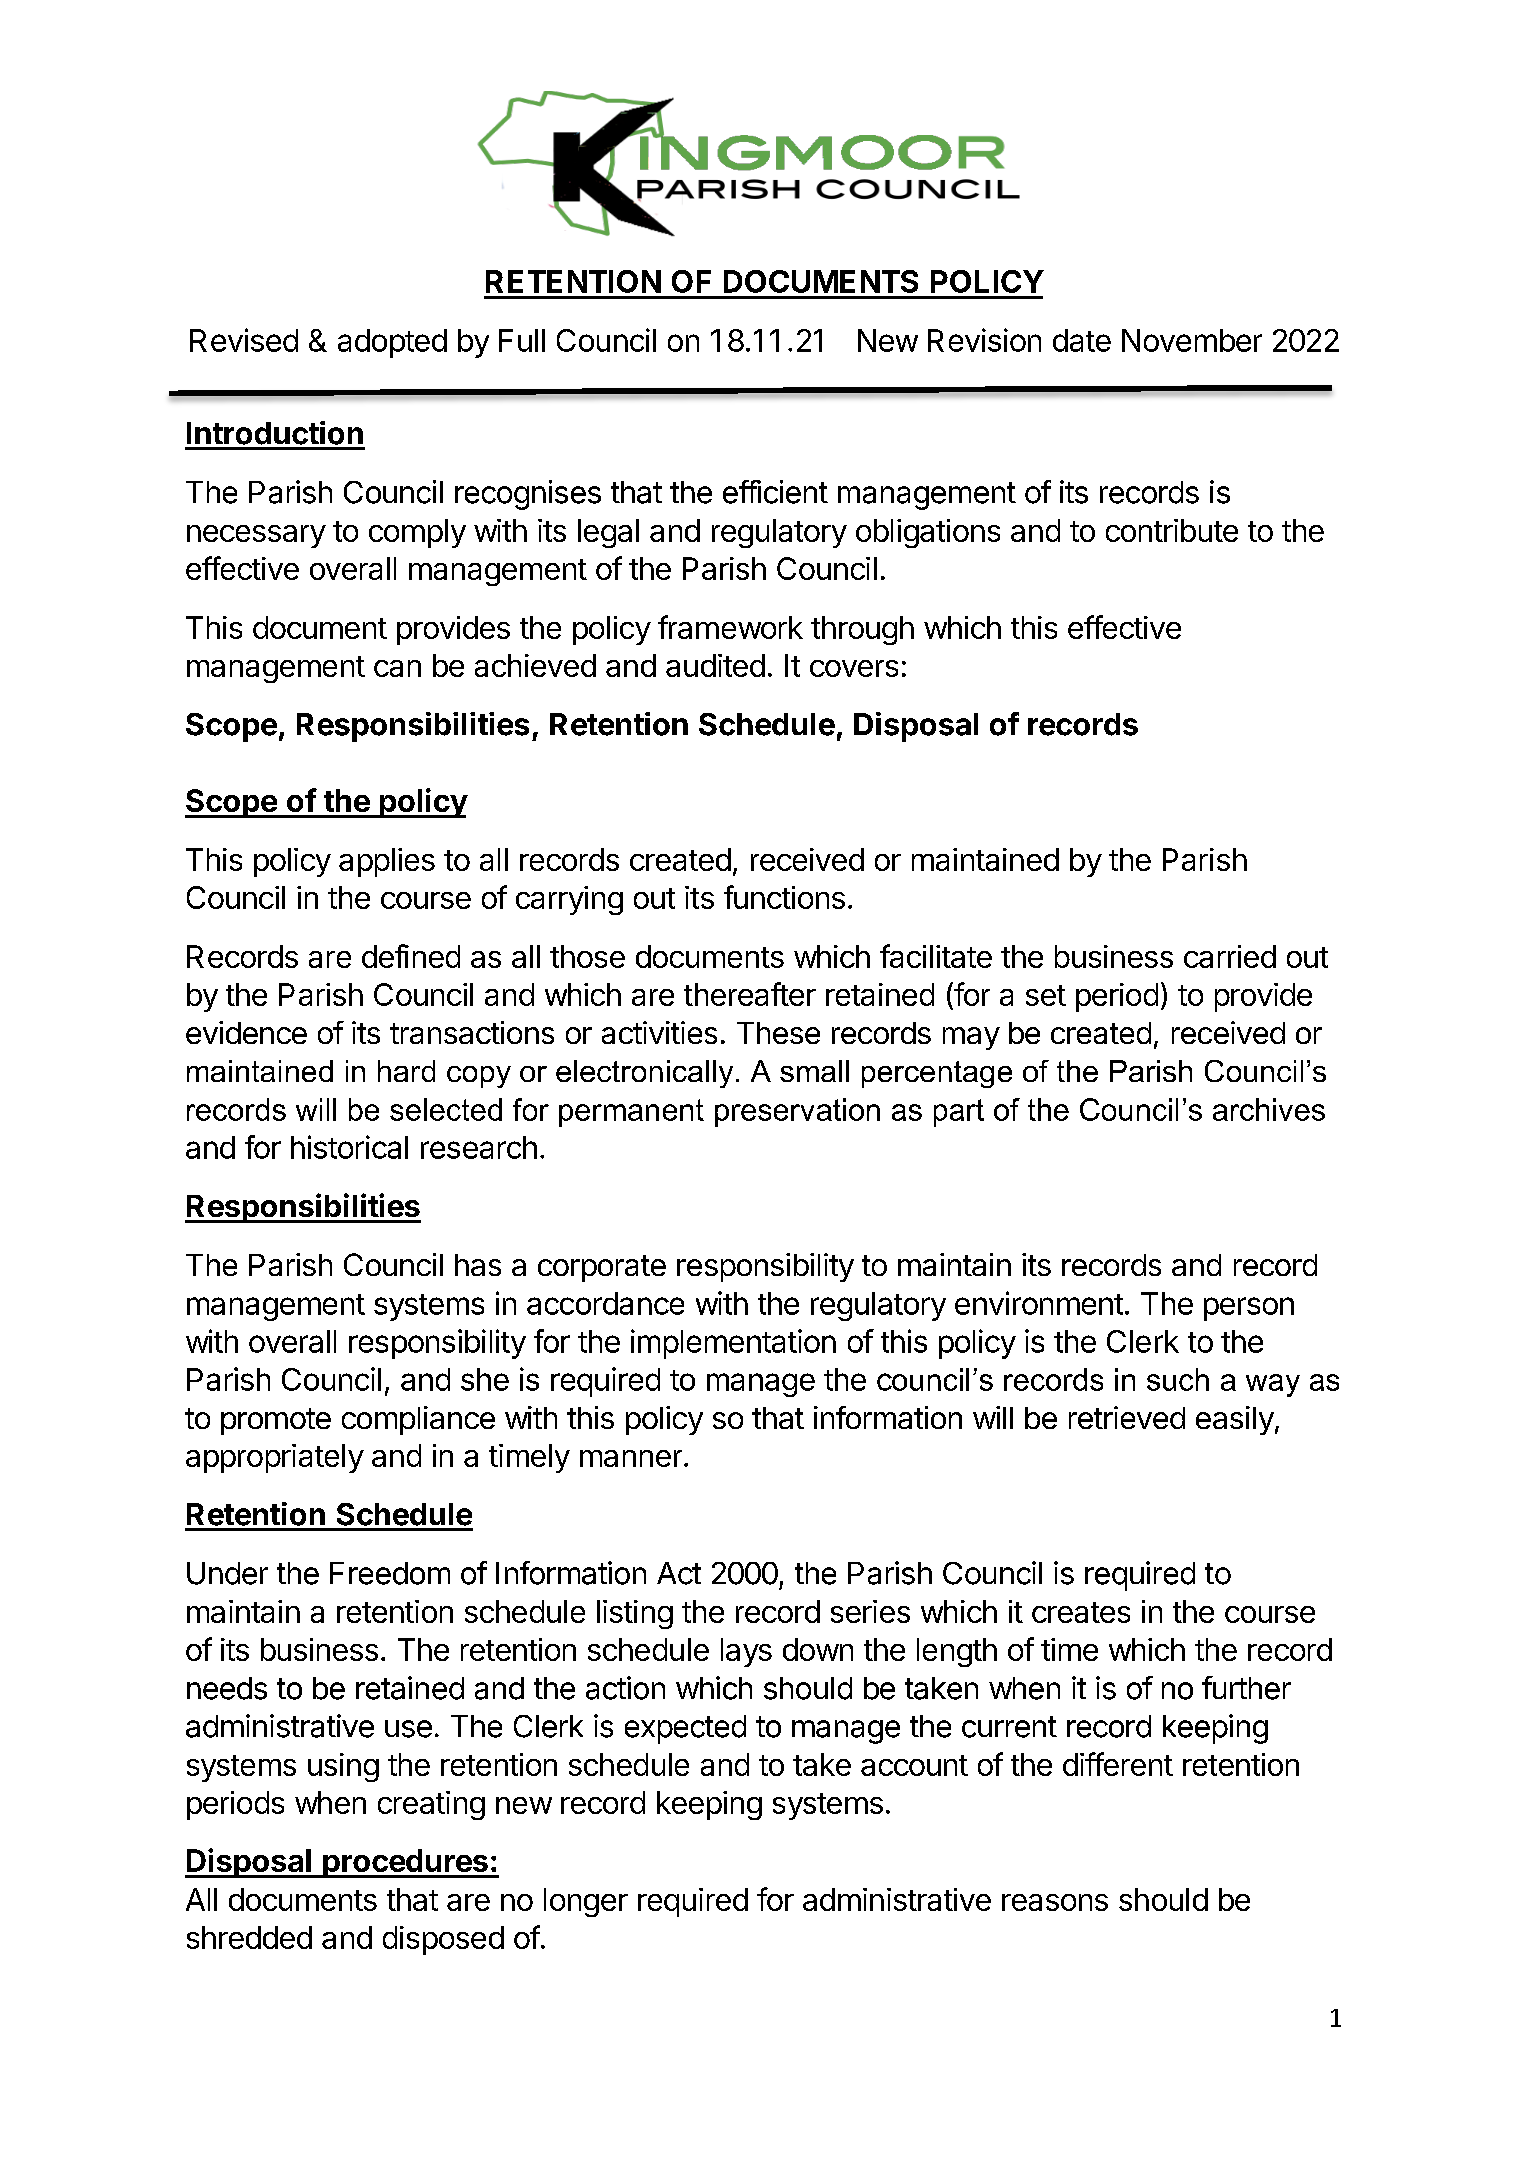 The height and width of the document is (2159, 1527). Describe the element at coordinates (392, 343) in the document. I see `adopted` at that location.
